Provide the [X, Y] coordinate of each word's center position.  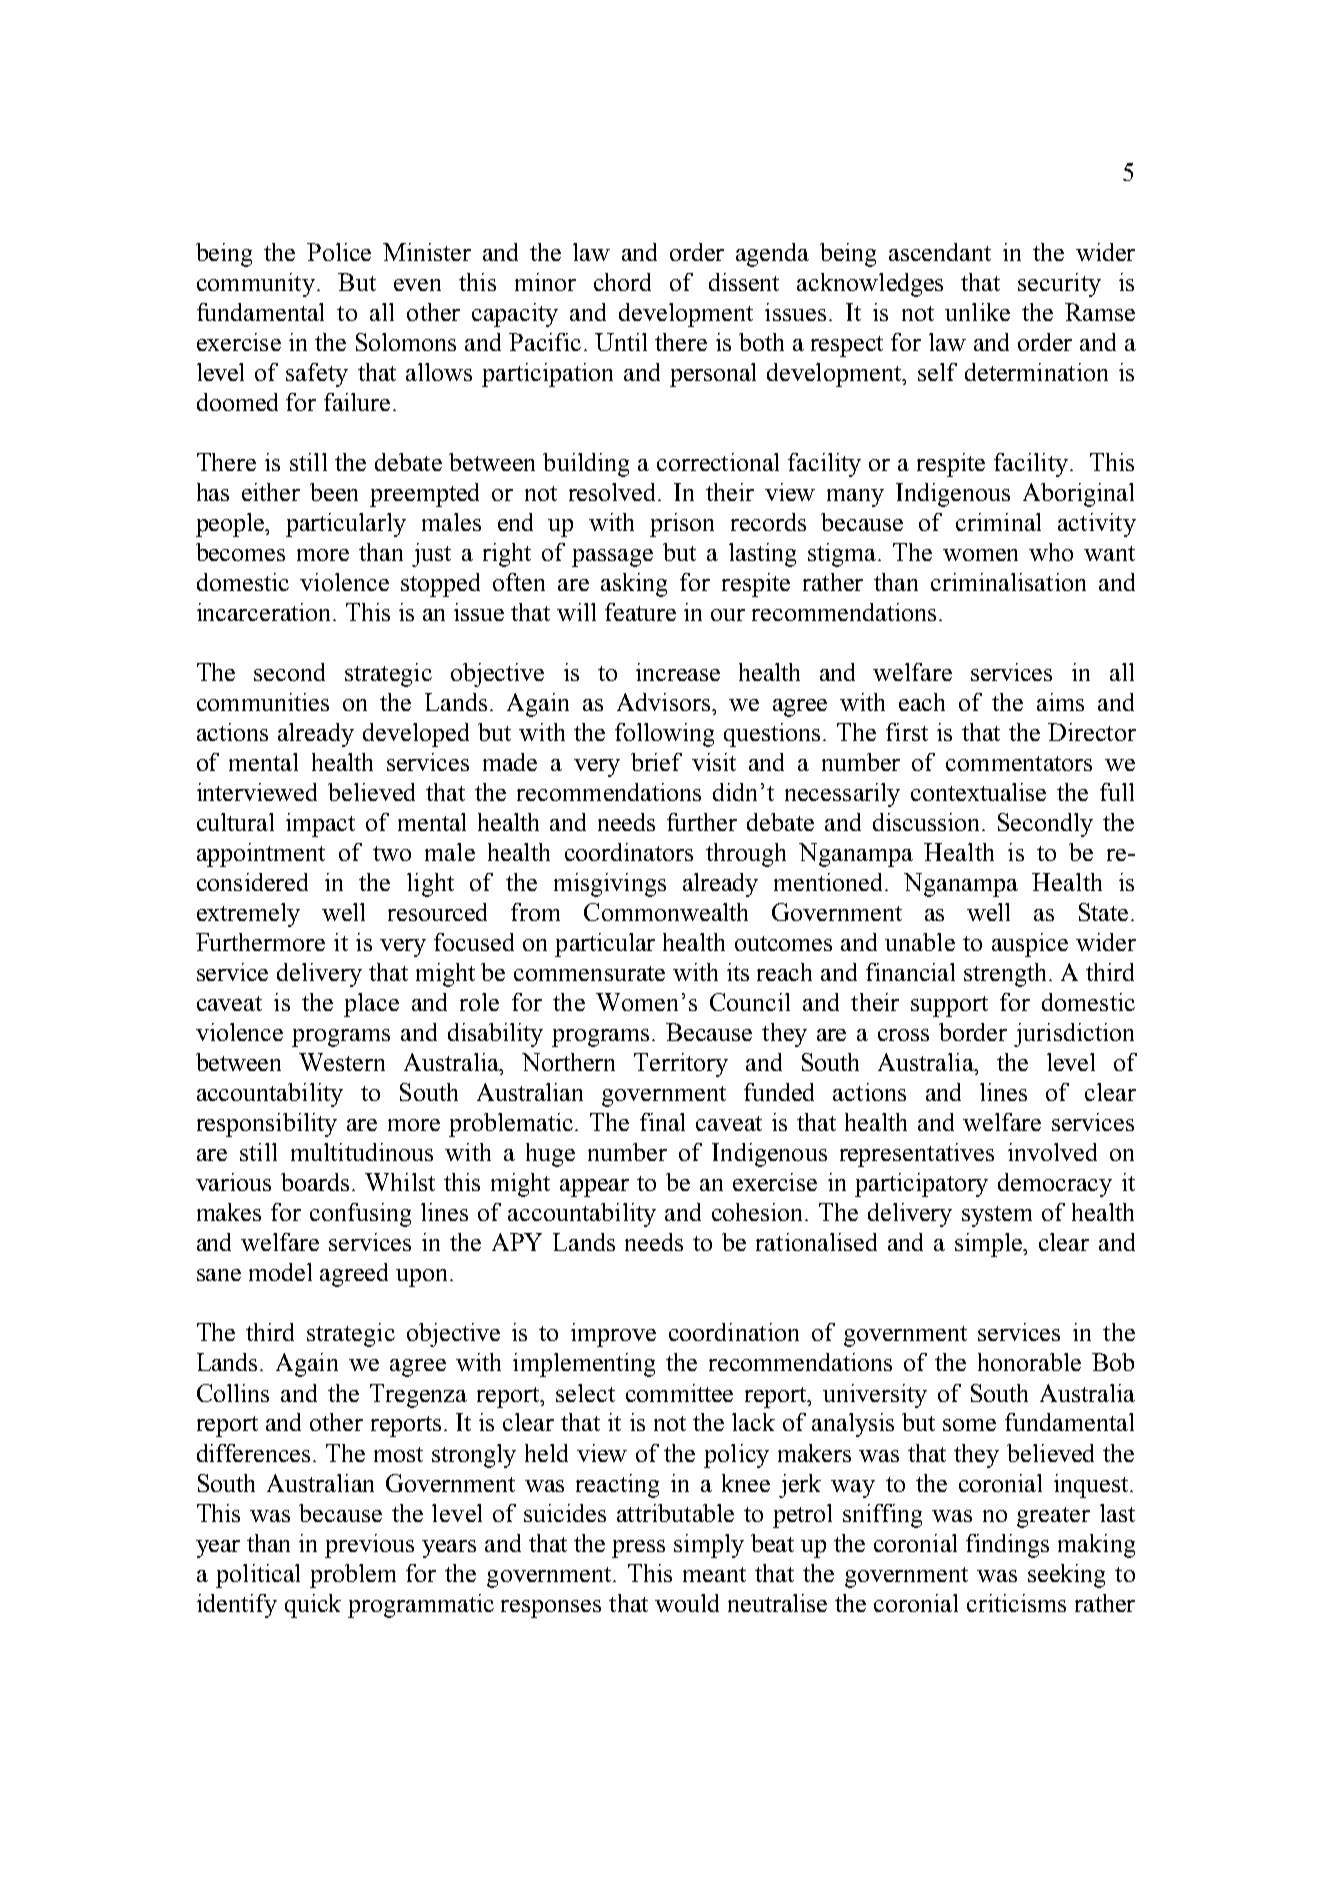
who [1051, 552]
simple [990, 1245]
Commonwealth [666, 912]
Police [339, 252]
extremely [248, 915]
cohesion [759, 1212]
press [638, 1549]
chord [622, 282]
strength [1005, 975]
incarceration [265, 612]
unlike [977, 312]
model [280, 1272]
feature [640, 612]
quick [313, 1606]
